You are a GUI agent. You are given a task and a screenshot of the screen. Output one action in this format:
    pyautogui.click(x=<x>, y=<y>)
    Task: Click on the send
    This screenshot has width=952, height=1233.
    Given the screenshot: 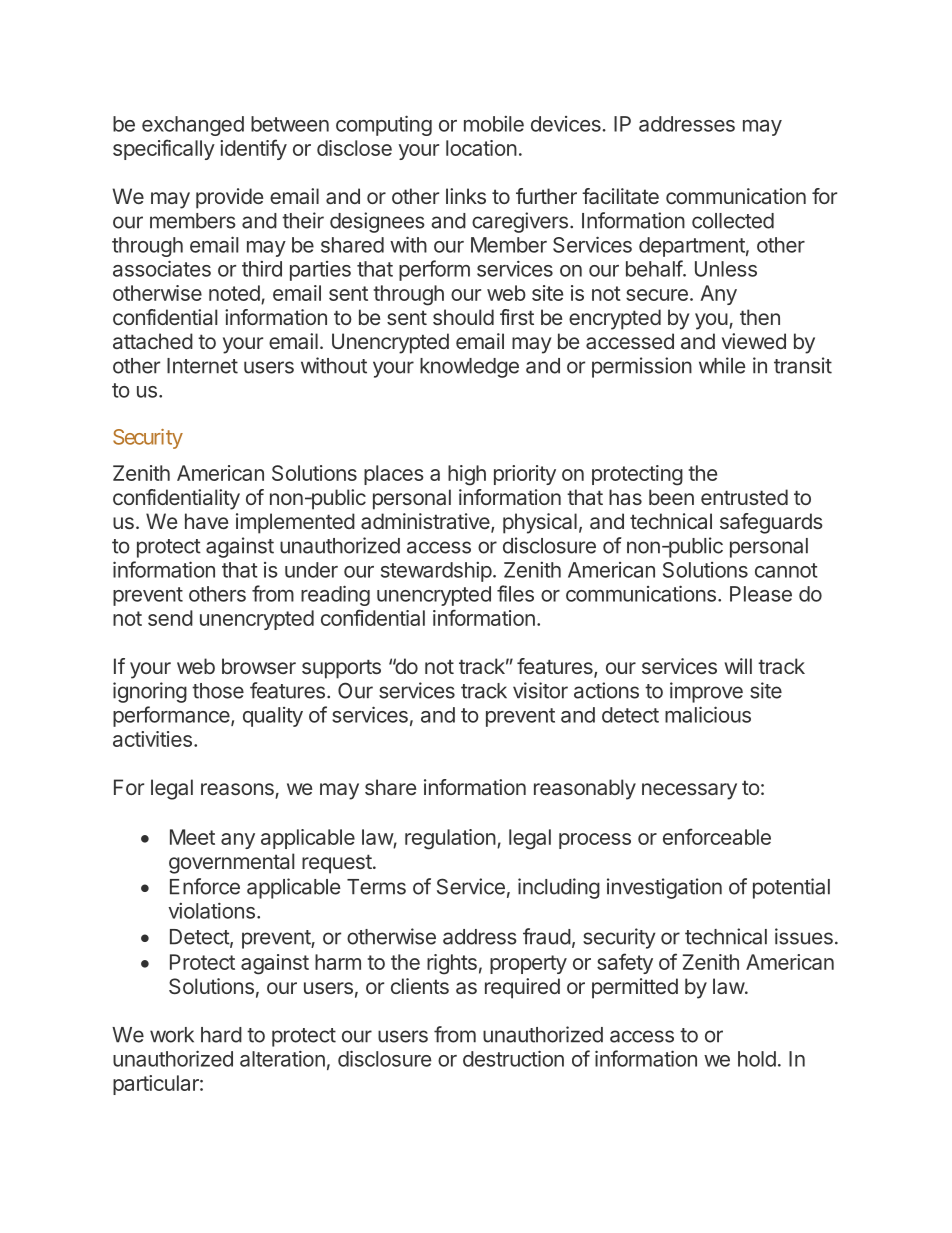 What is the action you would take?
    pyautogui.click(x=170, y=618)
